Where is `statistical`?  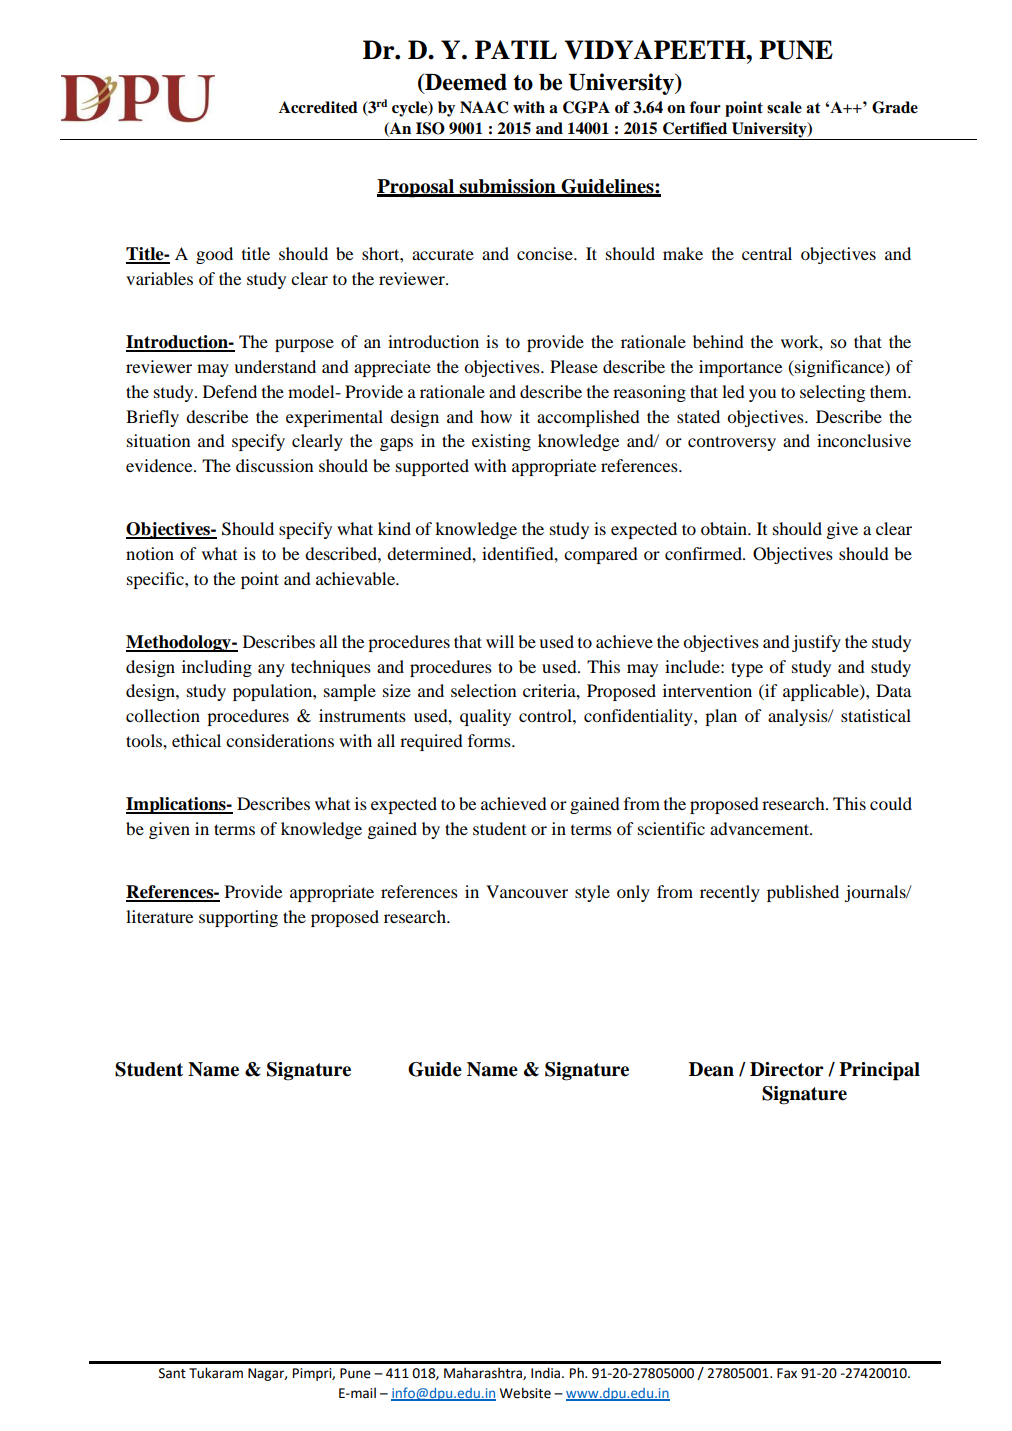 statistical is located at coordinates (876, 715).
